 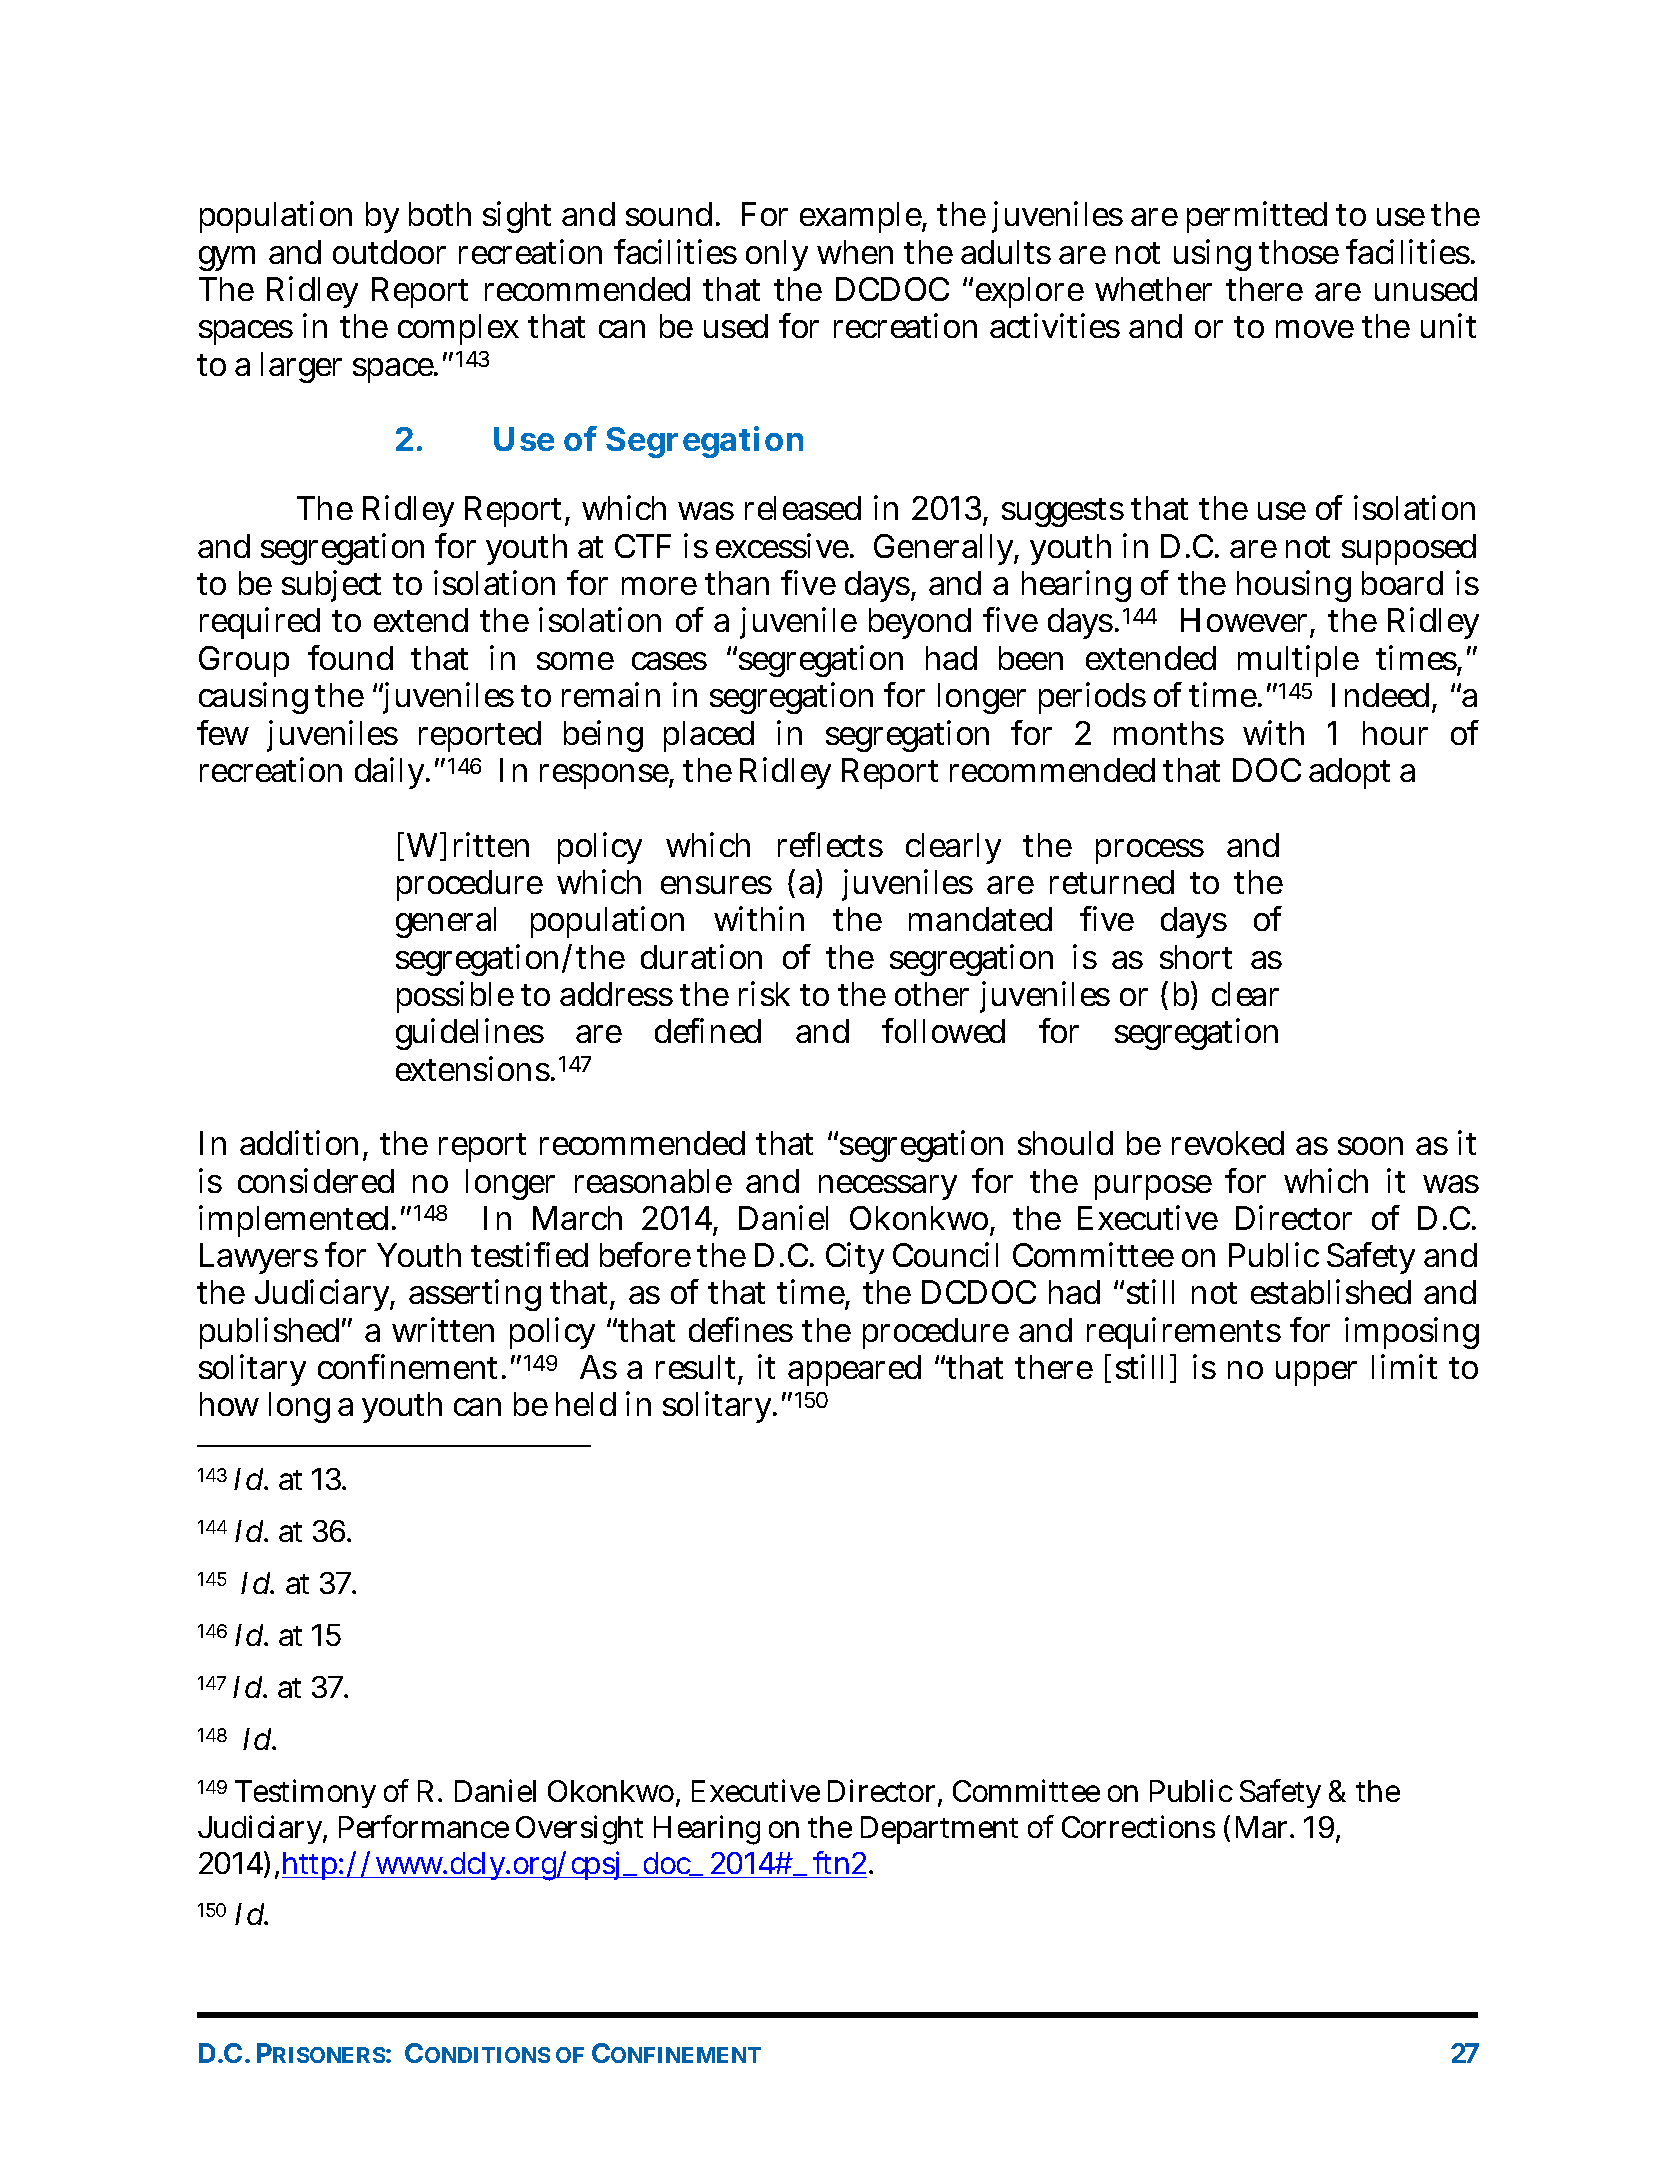 I want to click on multiple, so click(x=1298, y=661).
